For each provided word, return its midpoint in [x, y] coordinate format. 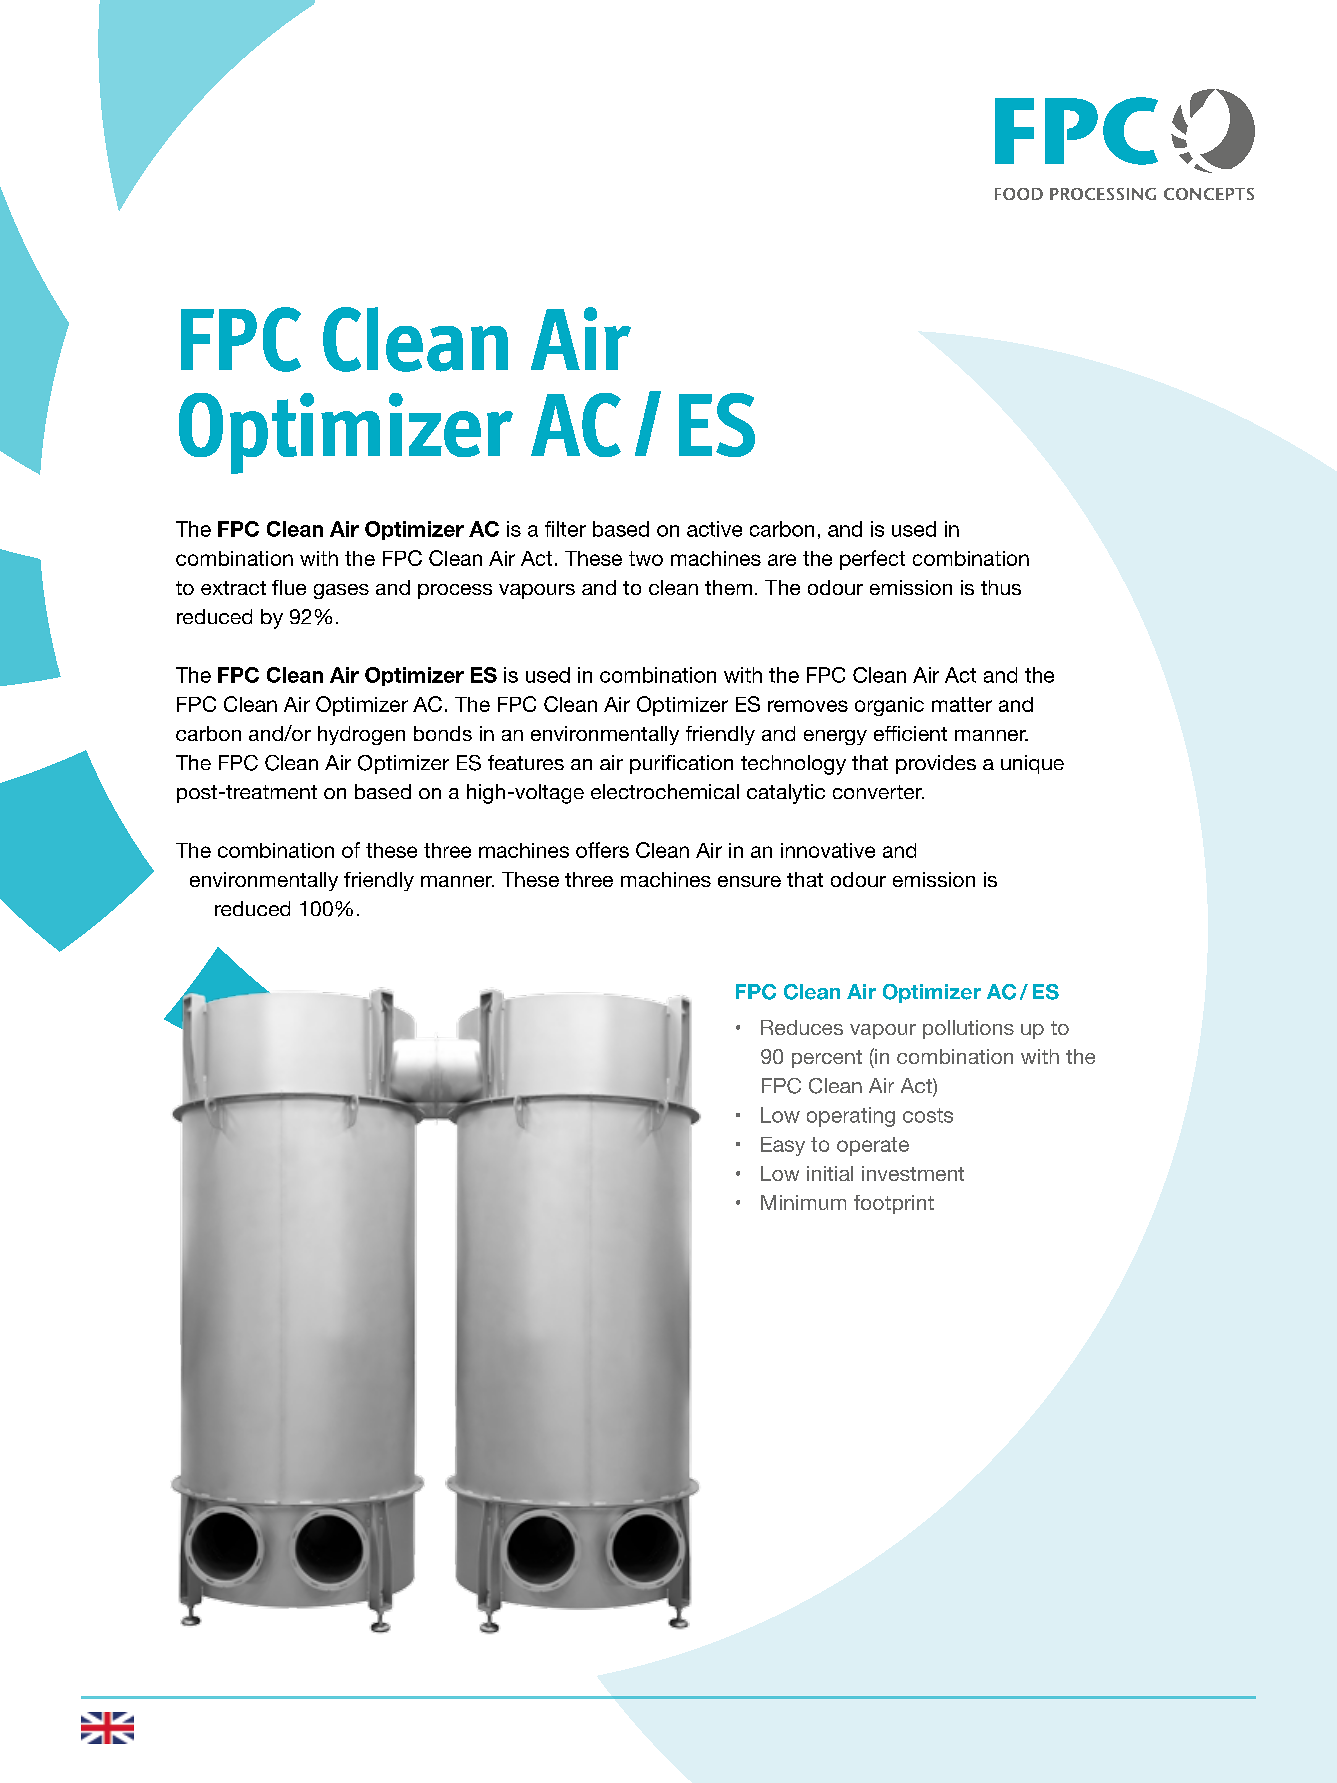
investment [913, 1173]
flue [289, 587]
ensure [749, 881]
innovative [828, 850]
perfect [872, 560]
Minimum [803, 1202]
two [646, 558]
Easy [783, 1146]
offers [602, 850]
